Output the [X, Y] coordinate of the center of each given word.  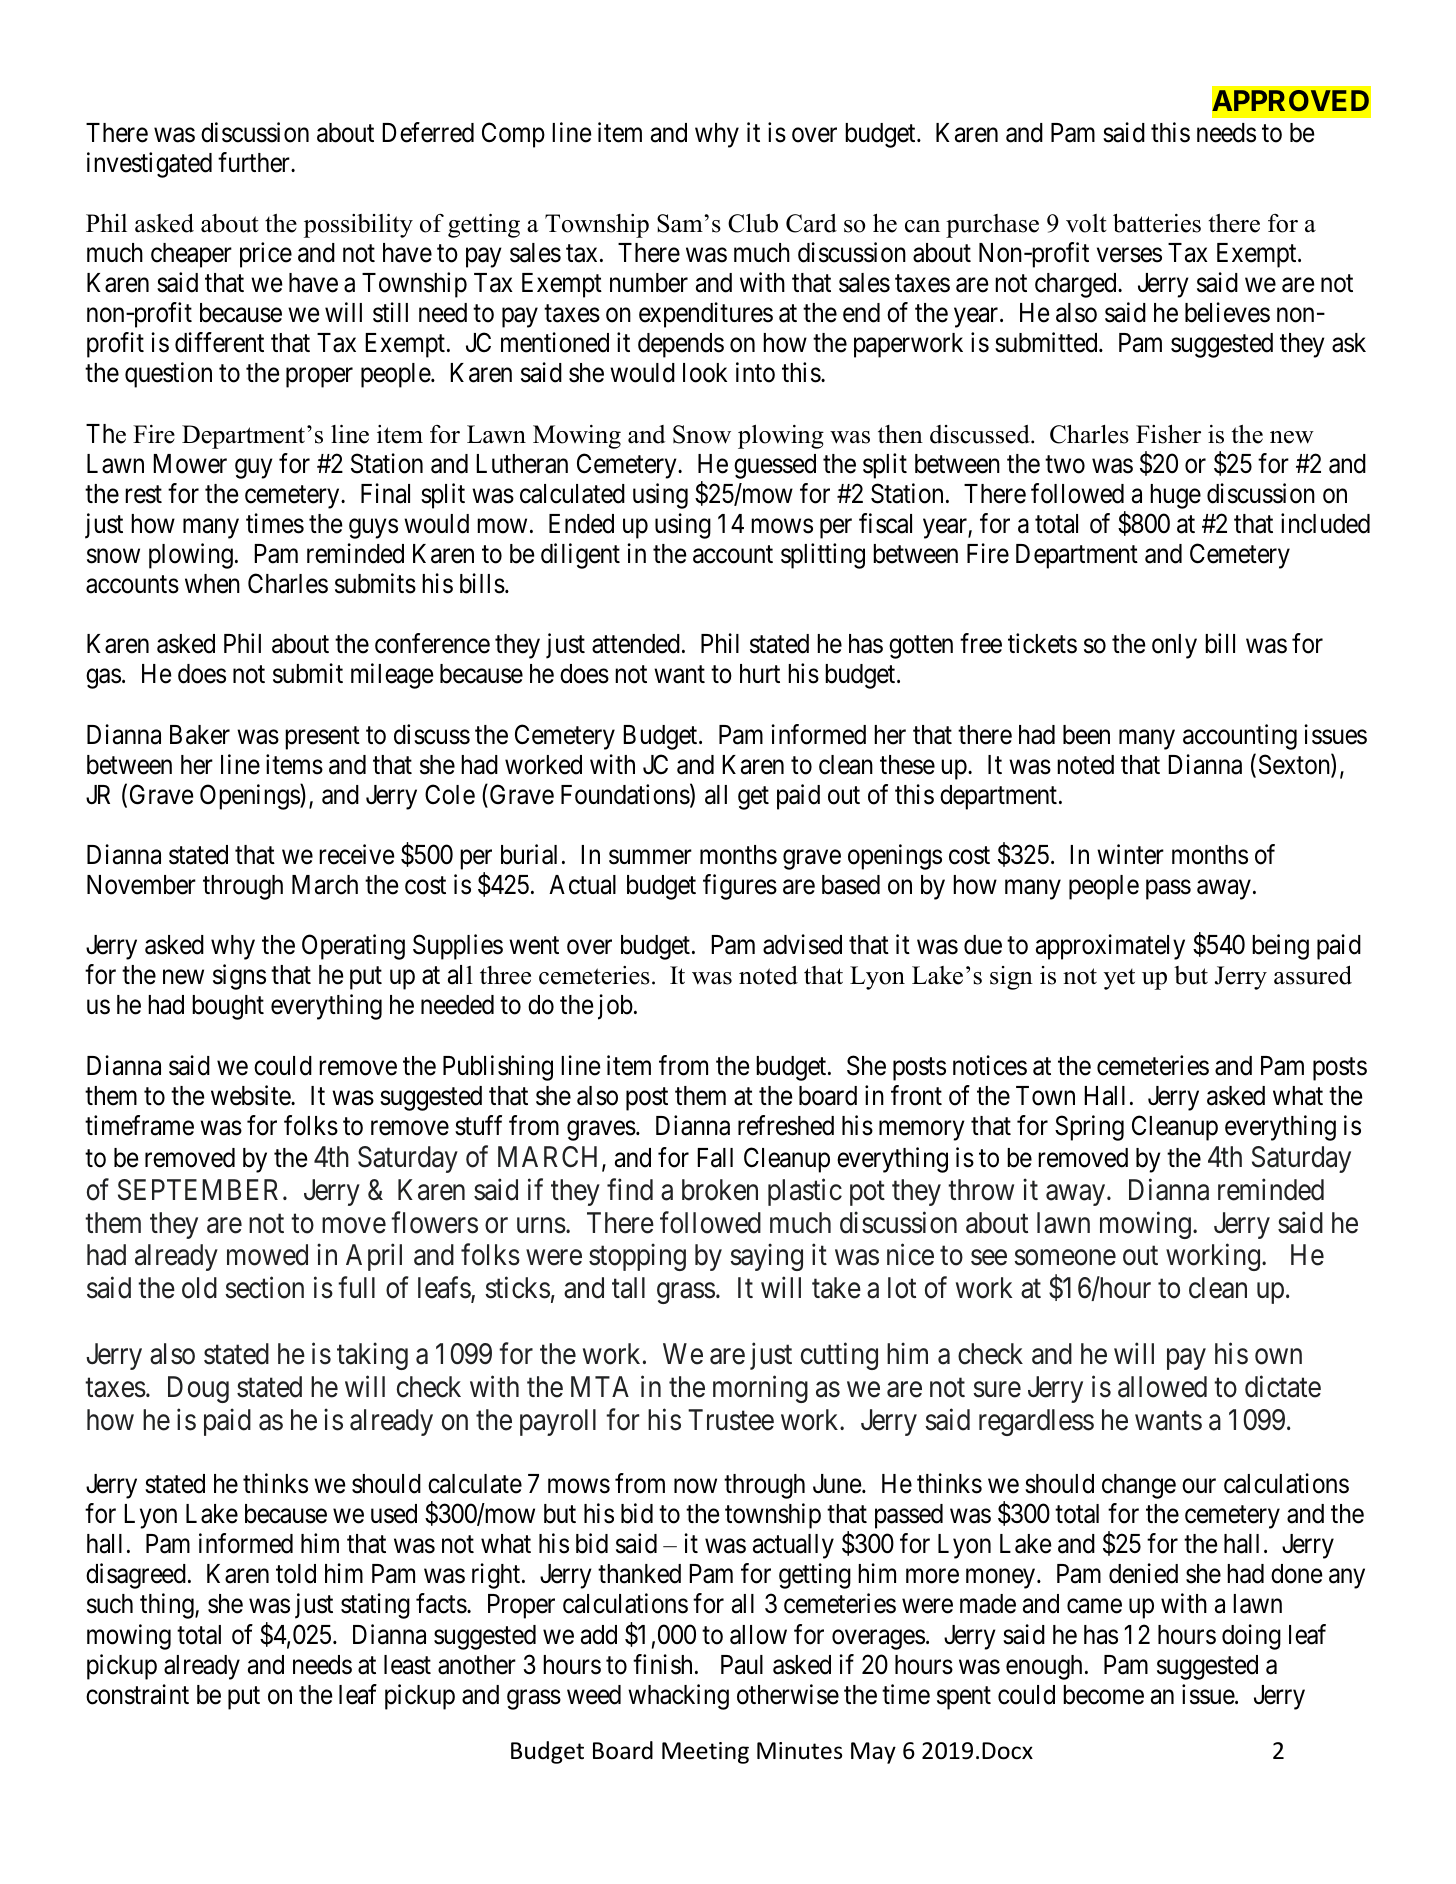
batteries [1157, 223]
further [255, 162]
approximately [1110, 947]
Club [753, 223]
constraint [137, 1694]
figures [740, 887]
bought [228, 1007]
